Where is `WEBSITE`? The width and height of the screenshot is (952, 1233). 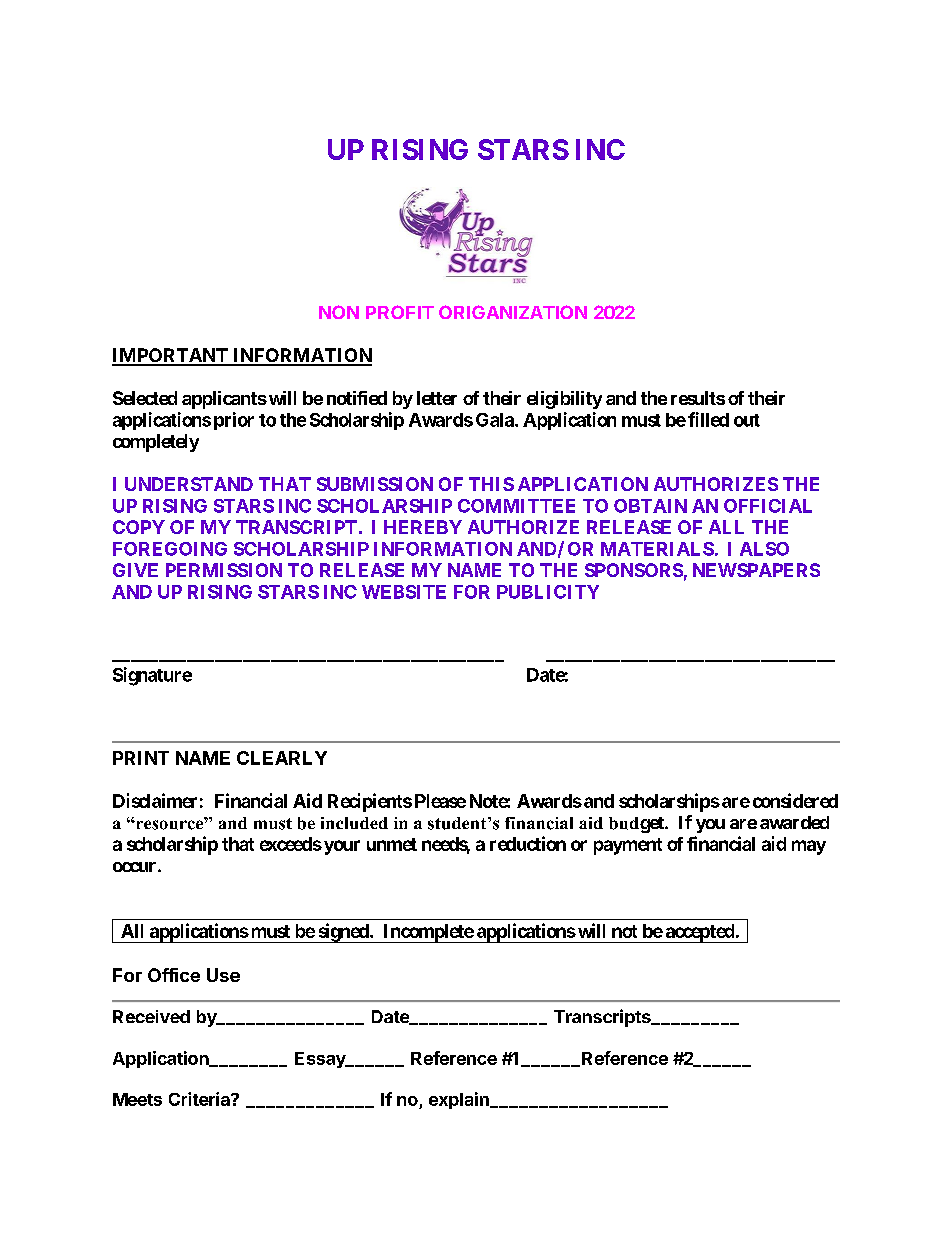
WEBSITE is located at coordinates (404, 592).
